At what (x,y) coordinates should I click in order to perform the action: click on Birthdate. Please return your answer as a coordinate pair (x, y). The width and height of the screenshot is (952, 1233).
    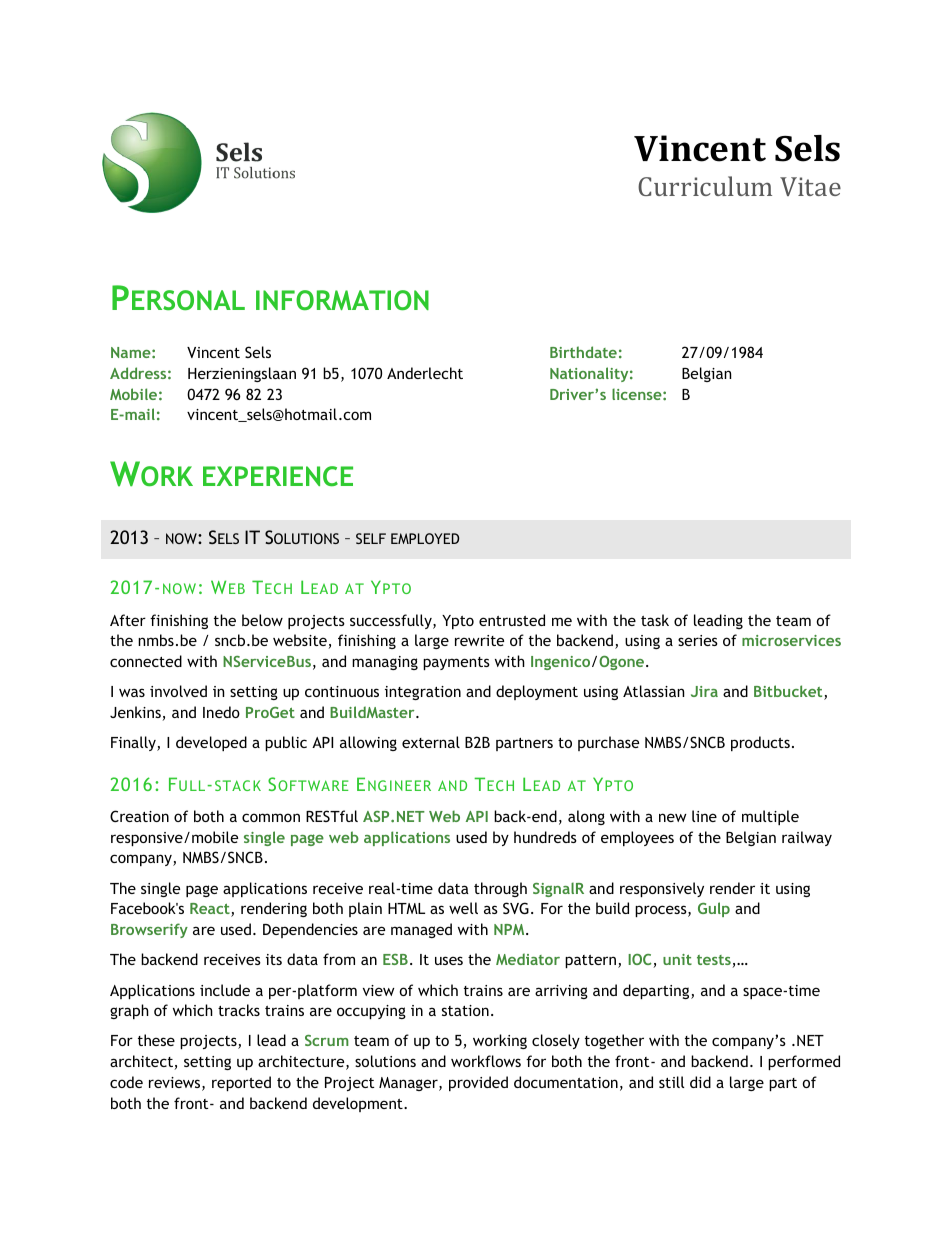
    Looking at the image, I should click on (583, 352).
